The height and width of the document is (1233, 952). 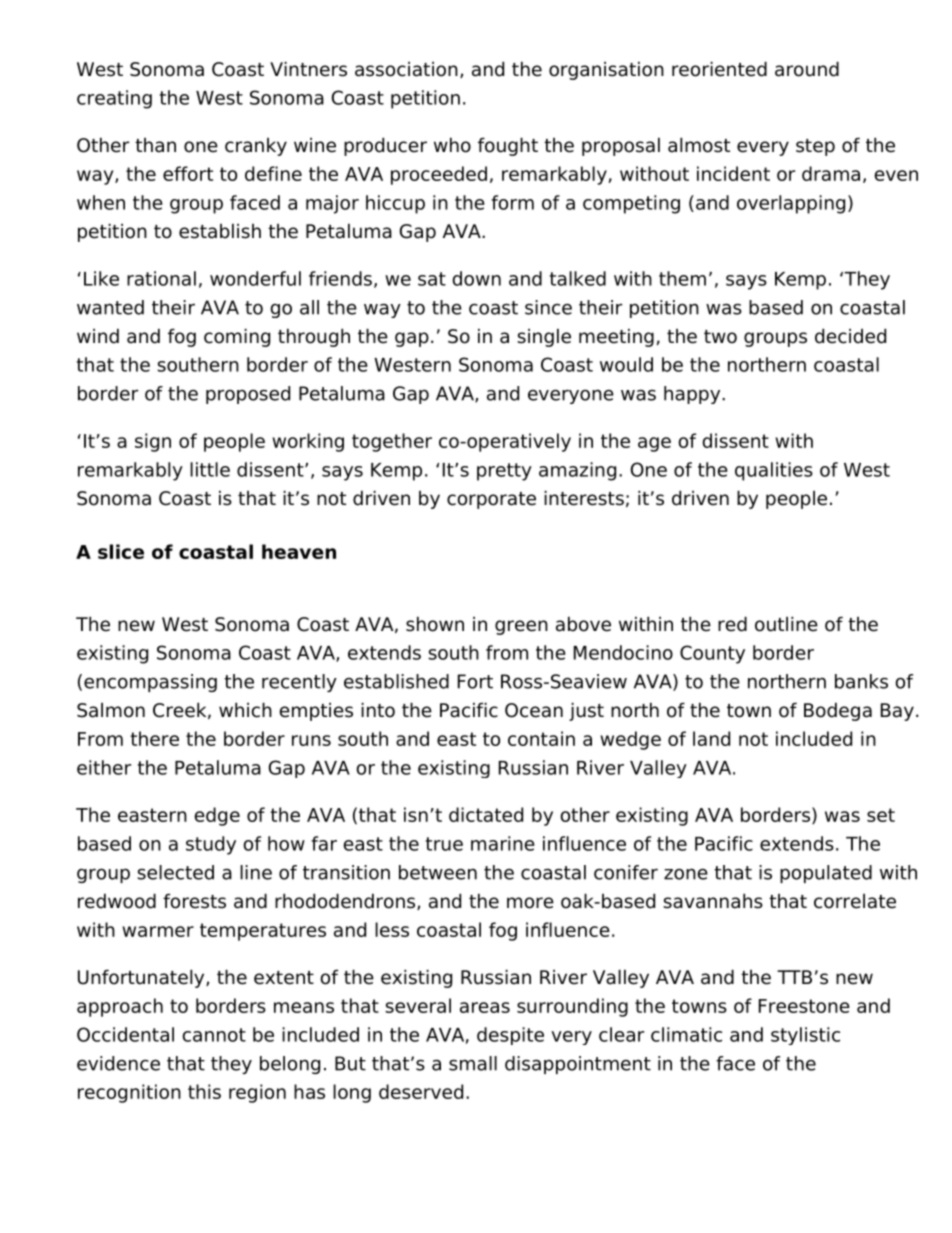 I want to click on County, so click(x=712, y=654).
